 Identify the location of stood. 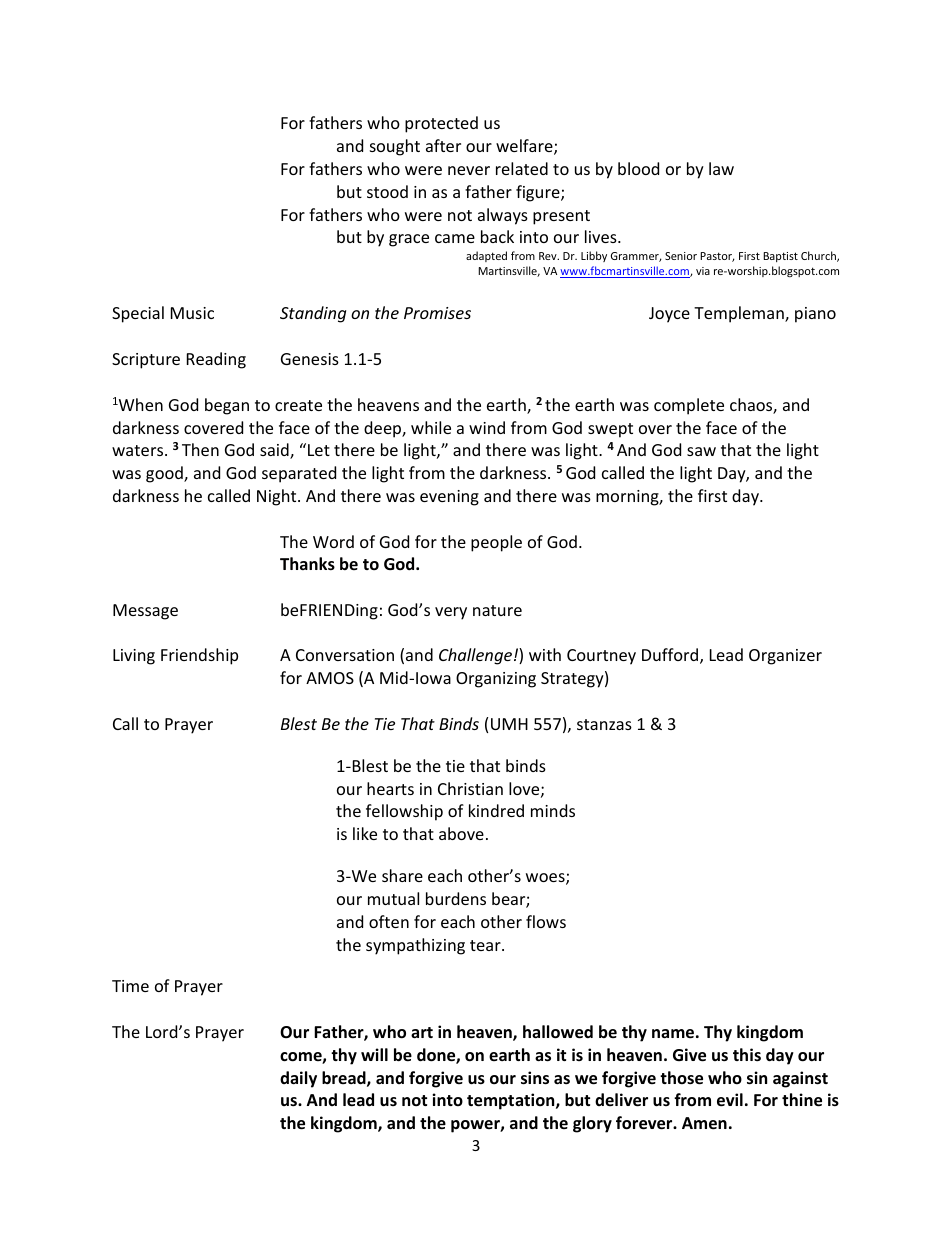
(387, 191).
